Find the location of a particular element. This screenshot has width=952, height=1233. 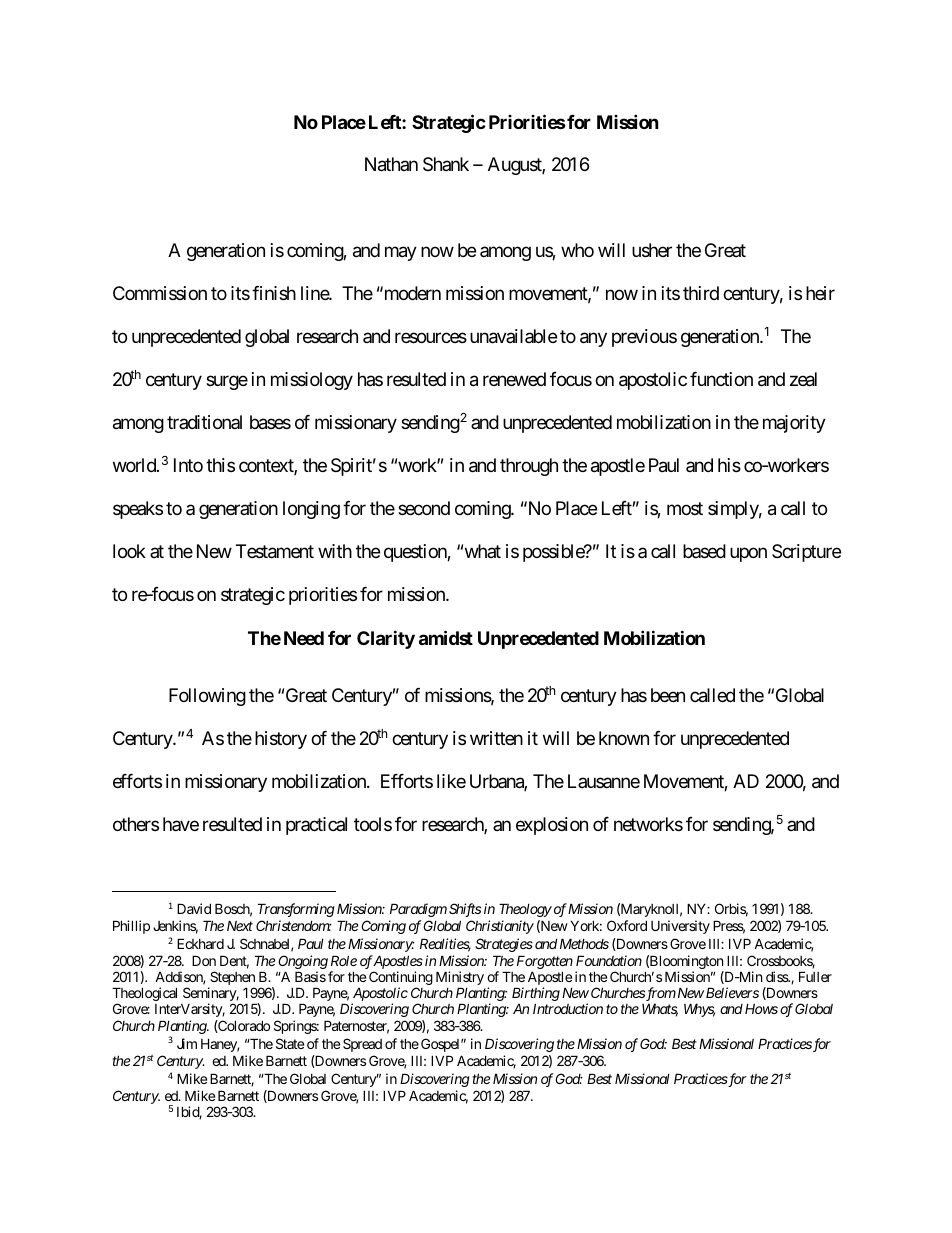

usher is located at coordinates (652, 250).
